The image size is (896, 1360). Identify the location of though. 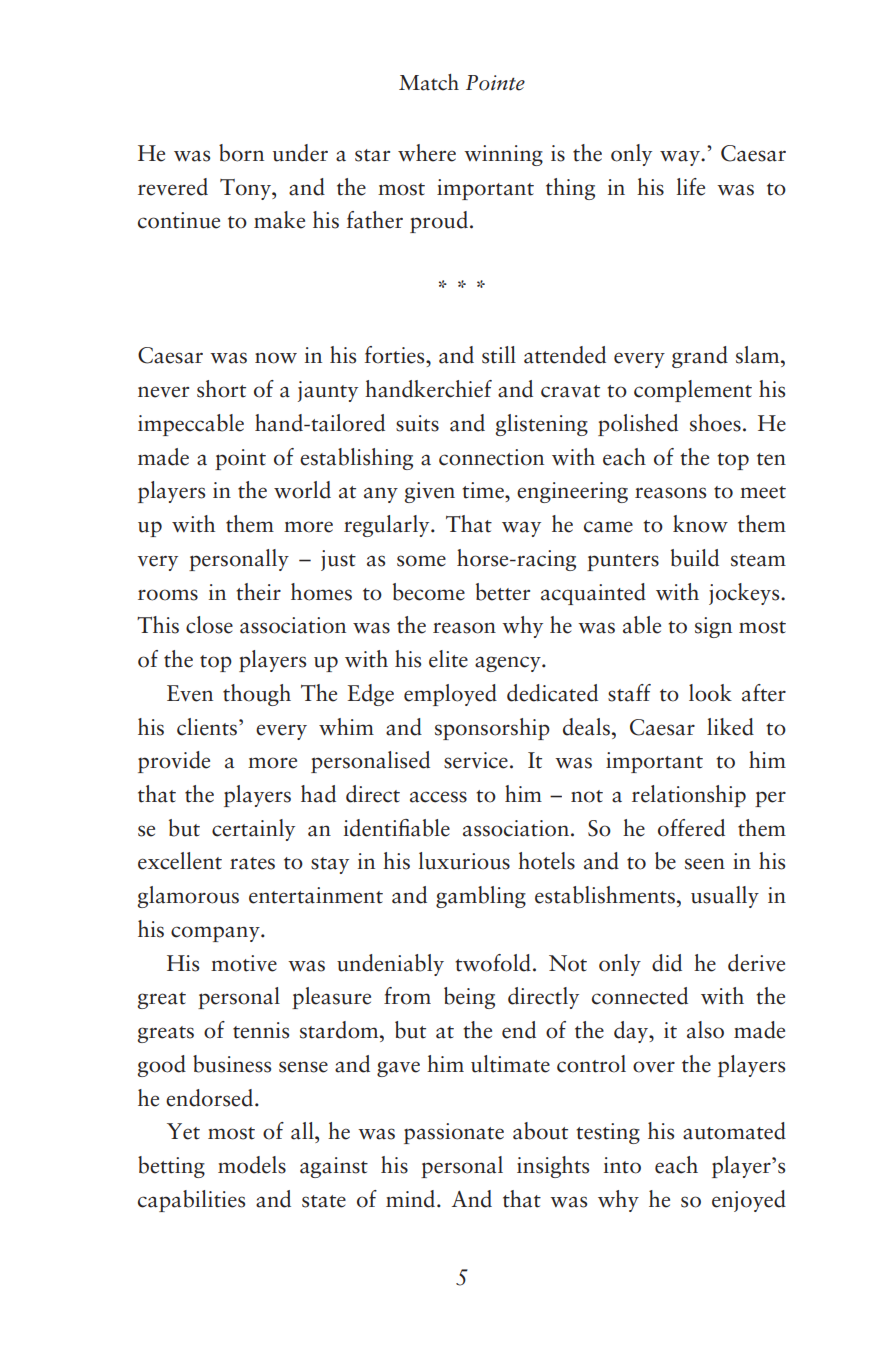
(257, 695).
